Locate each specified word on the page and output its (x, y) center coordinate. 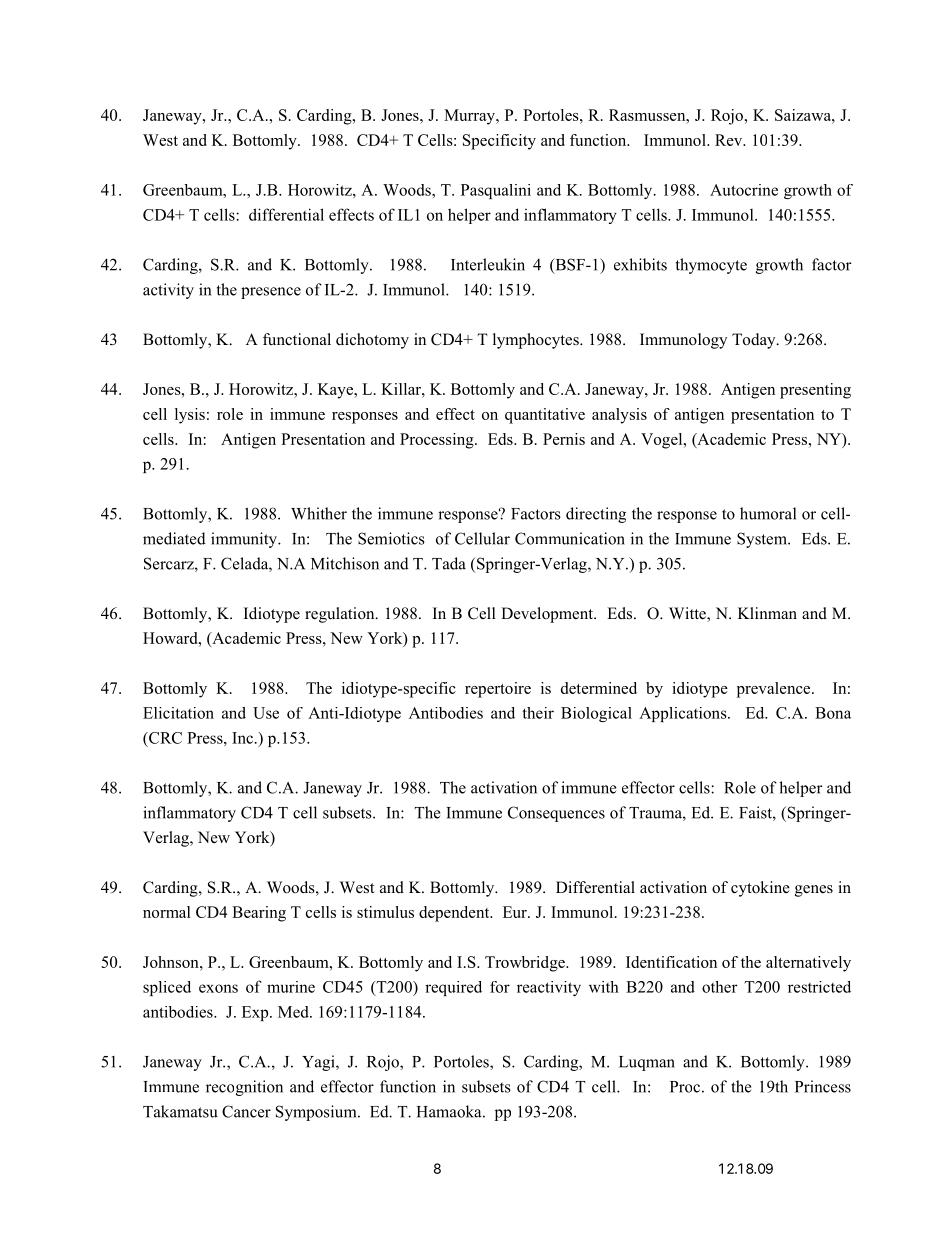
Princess (823, 1086)
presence (271, 293)
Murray (471, 117)
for (500, 987)
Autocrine (744, 190)
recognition (244, 1088)
